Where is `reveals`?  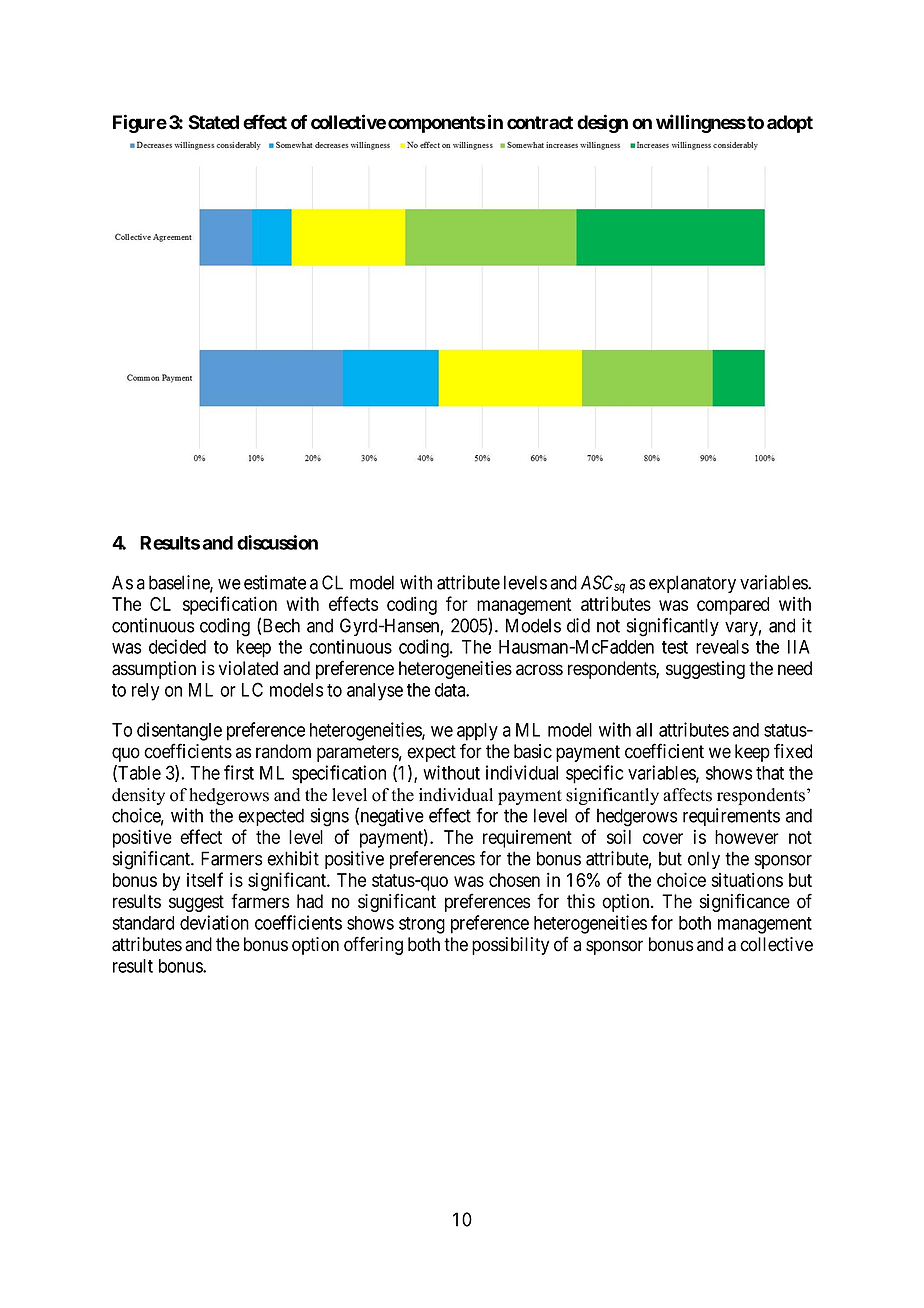
reveals is located at coordinates (722, 647).
